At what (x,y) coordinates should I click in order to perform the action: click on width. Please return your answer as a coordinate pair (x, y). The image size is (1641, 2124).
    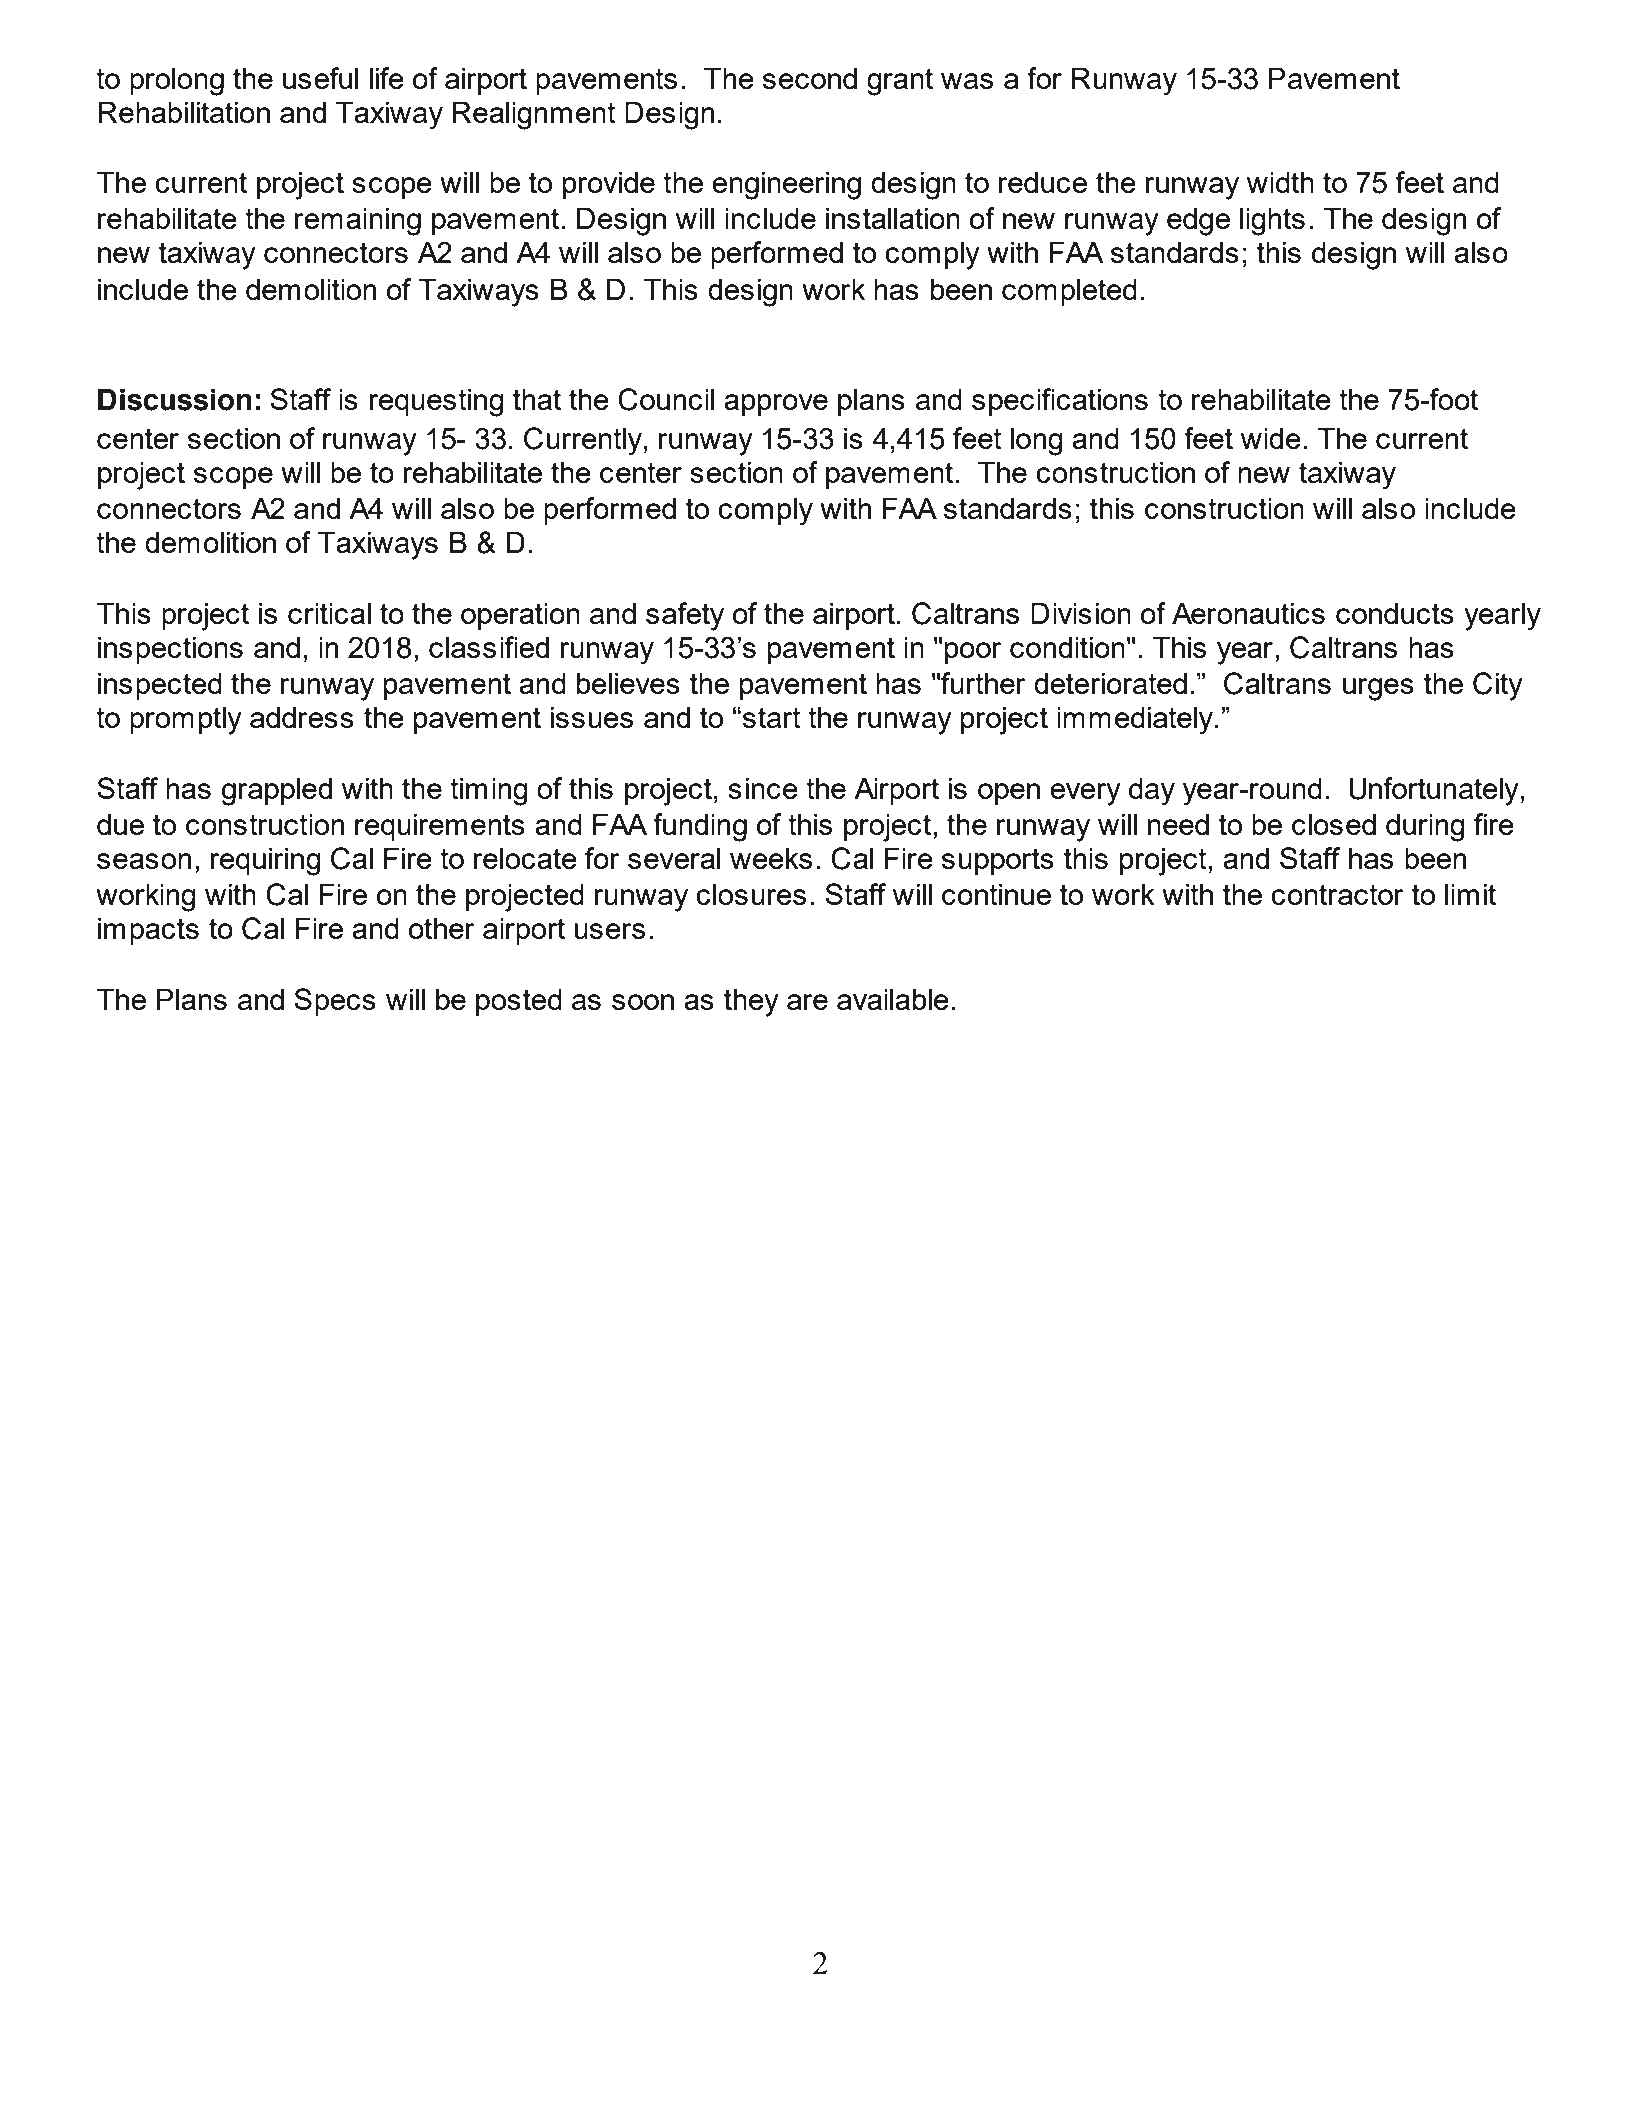
    Looking at the image, I should click on (1280, 182).
